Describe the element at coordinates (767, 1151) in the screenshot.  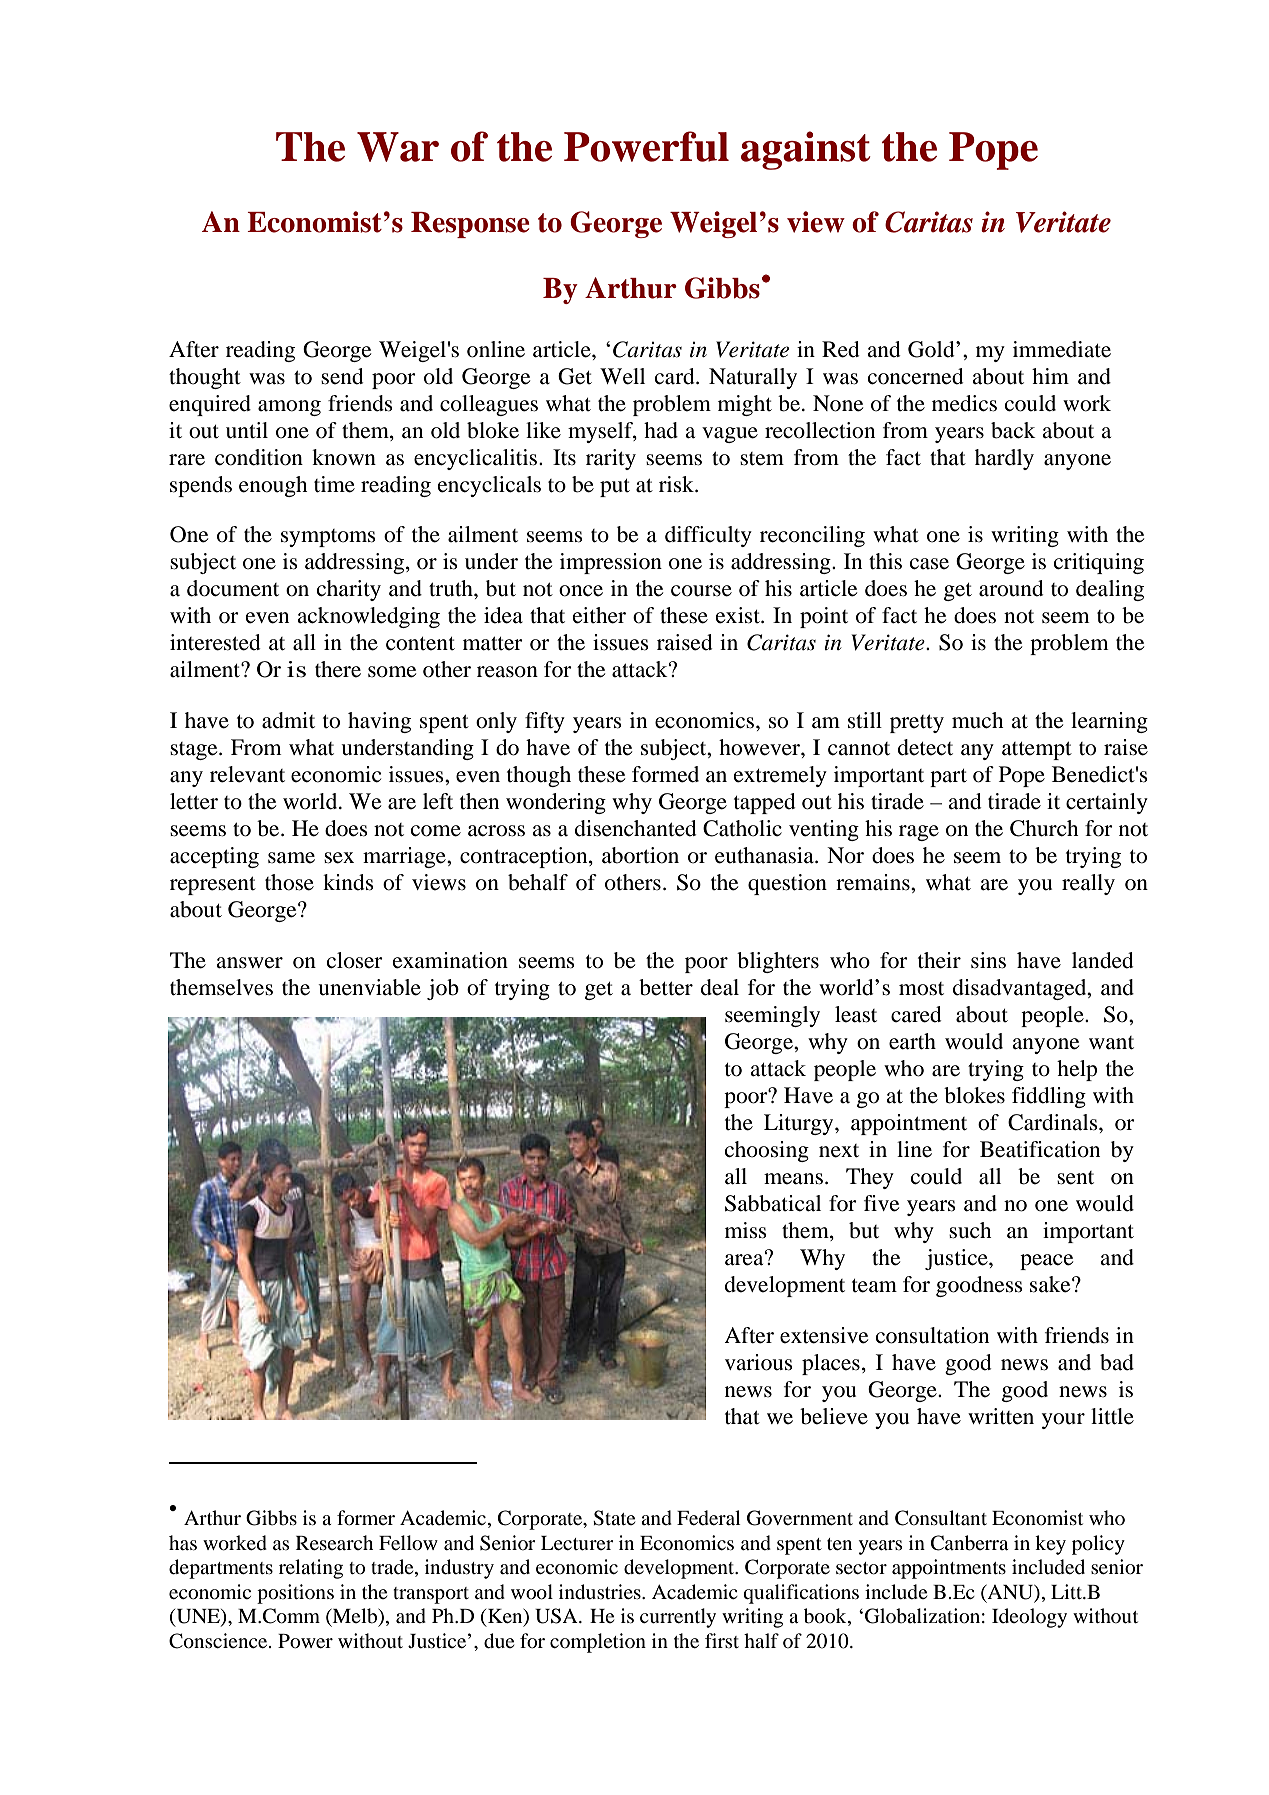
I see `choosing` at that location.
